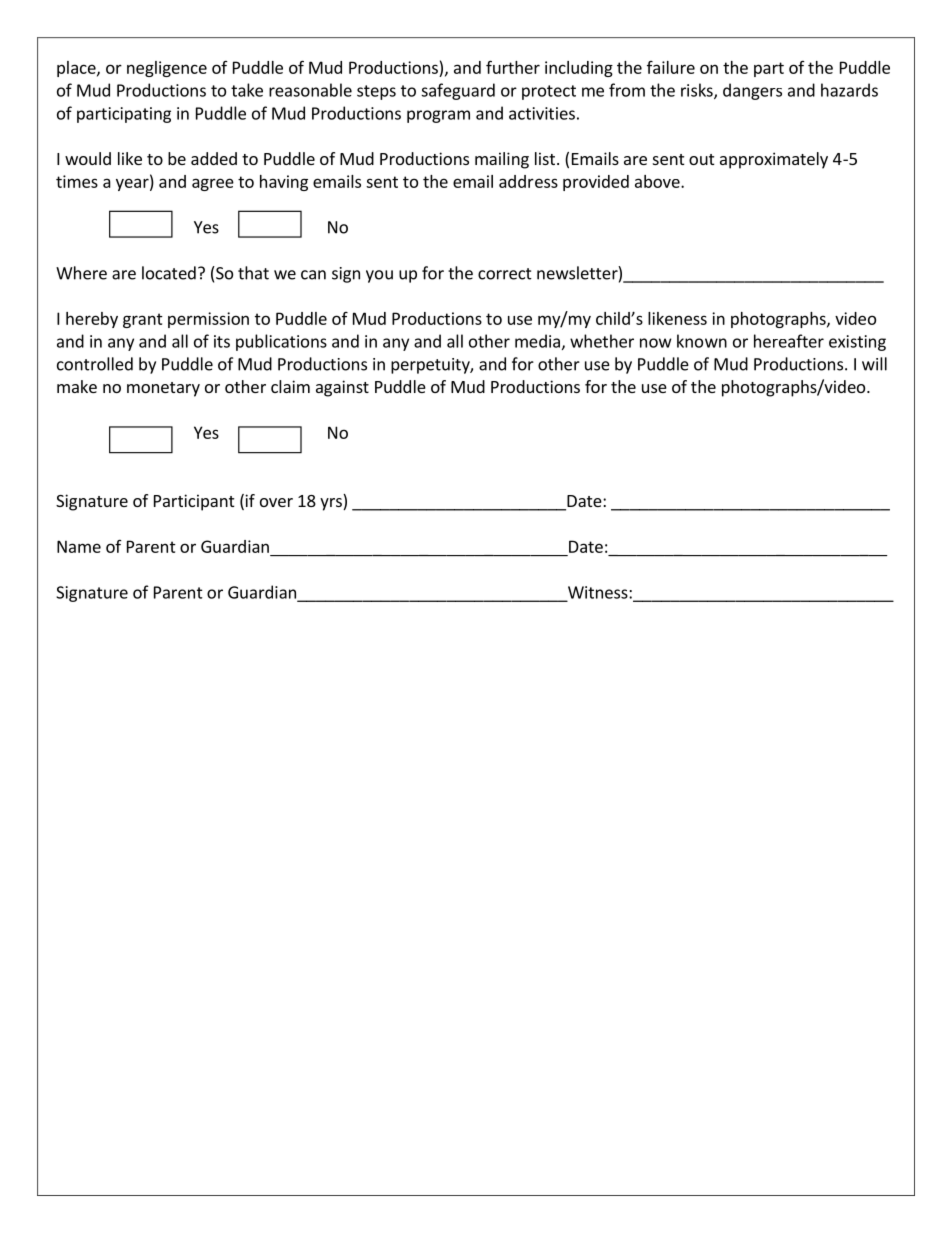  I want to click on Name, so click(79, 546).
